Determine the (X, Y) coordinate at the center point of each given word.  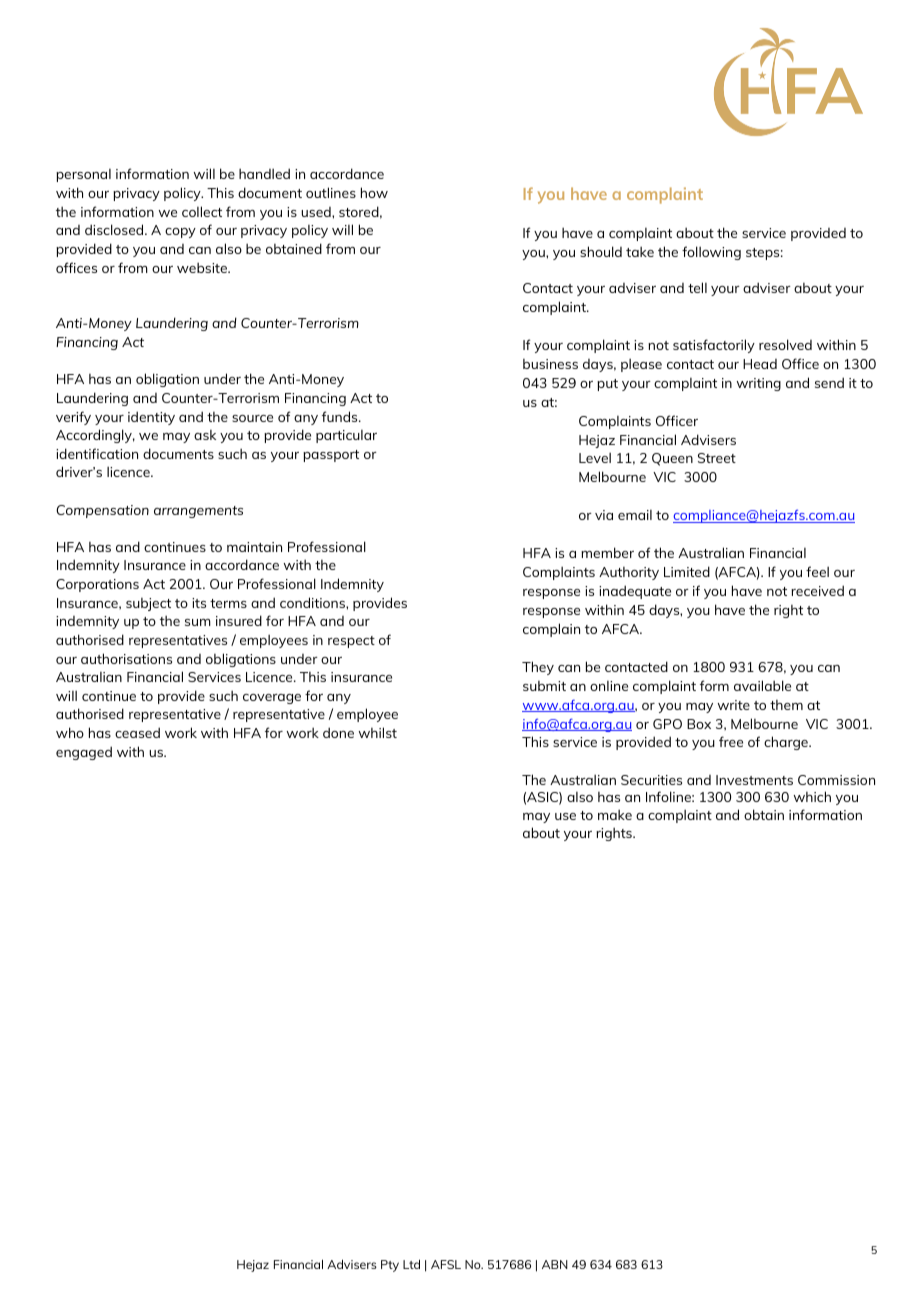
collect (202, 211)
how (374, 192)
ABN (555, 1264)
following (711, 253)
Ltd (411, 1264)
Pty (390, 1266)
